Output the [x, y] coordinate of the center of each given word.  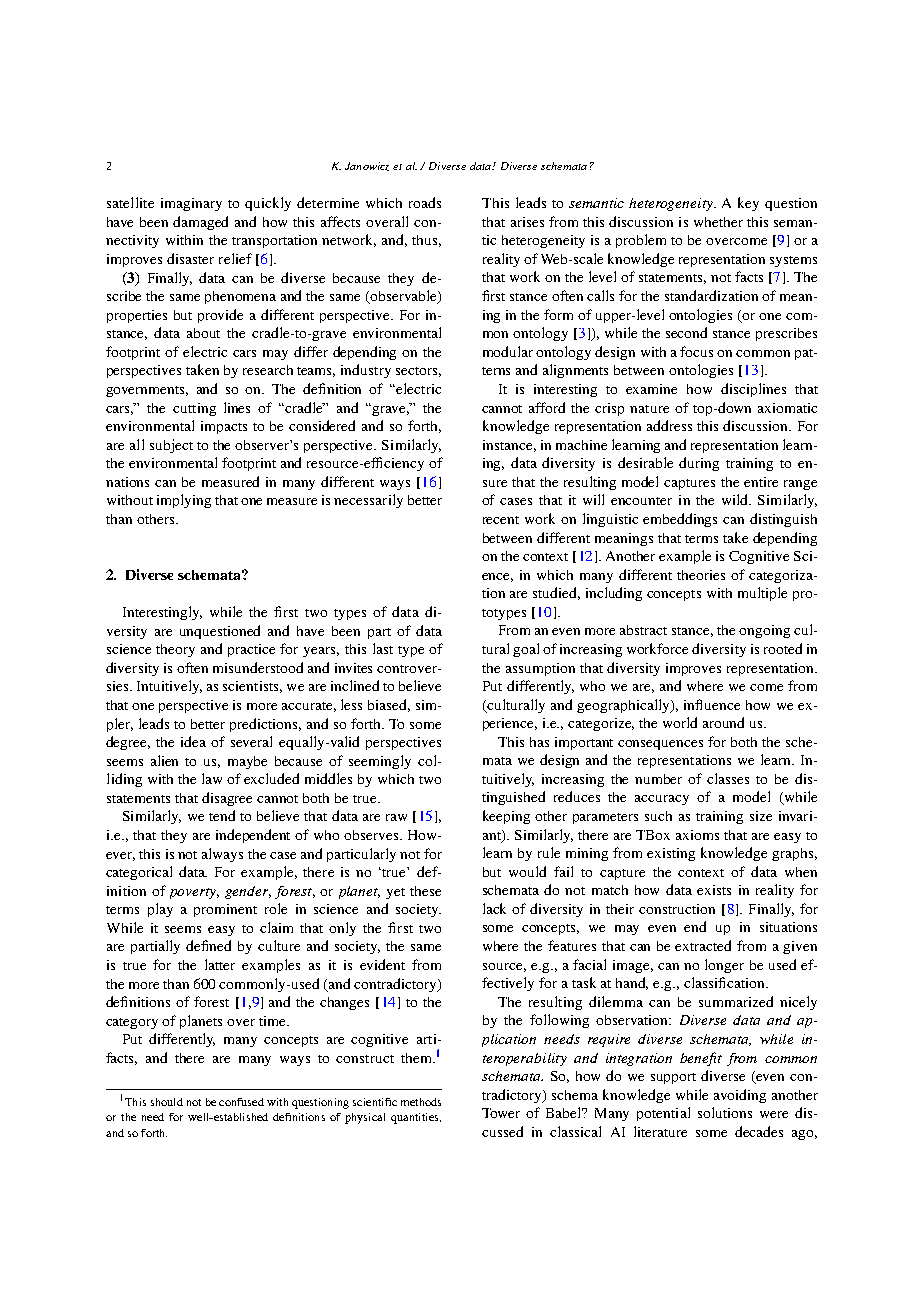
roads [425, 202]
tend [222, 815]
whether [718, 222]
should [167, 1102]
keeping [506, 817]
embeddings [680, 520]
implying [184, 501]
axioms [697, 835]
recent [501, 520]
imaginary [191, 204]
